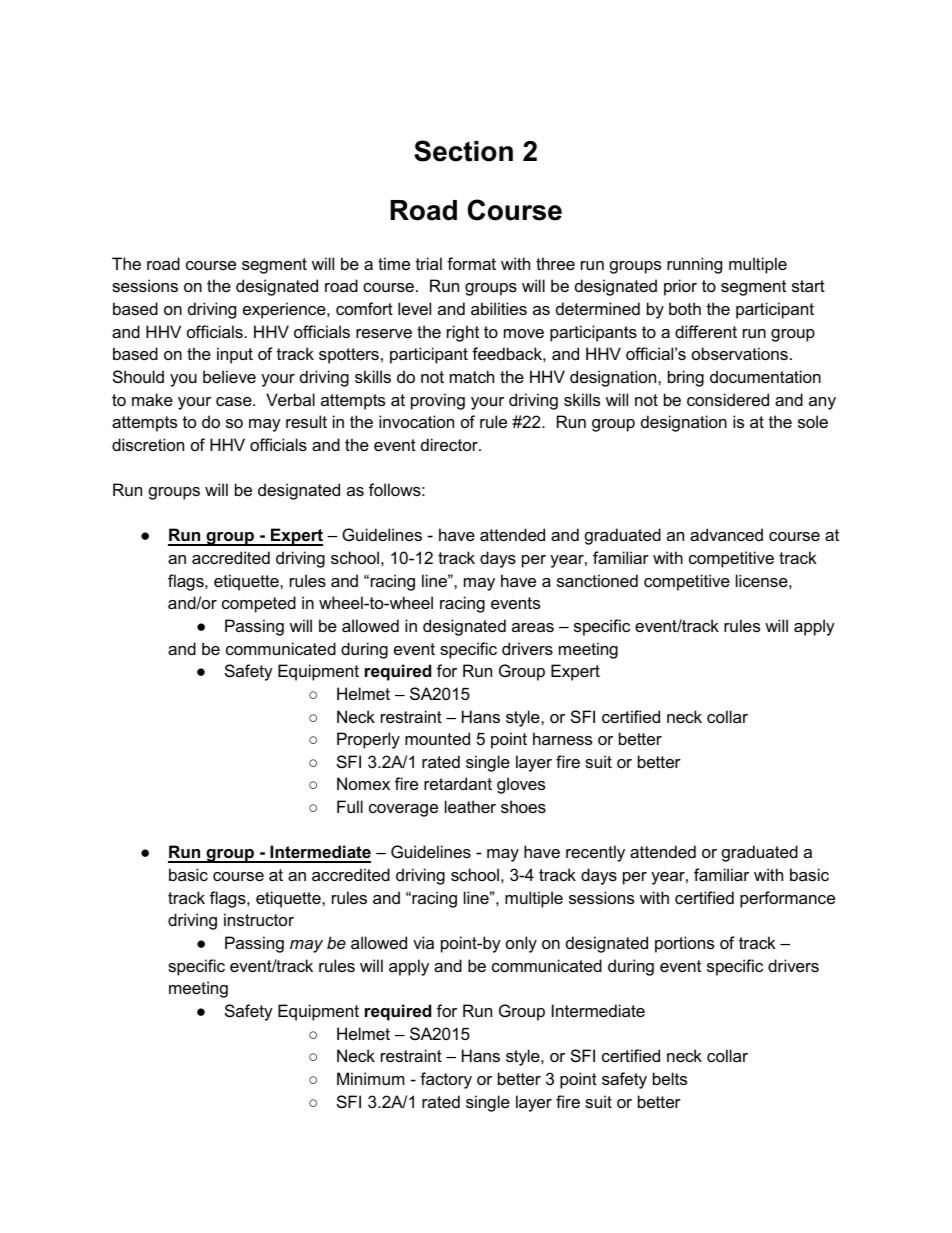 The image size is (952, 1233). I want to click on factory, so click(446, 1080).
